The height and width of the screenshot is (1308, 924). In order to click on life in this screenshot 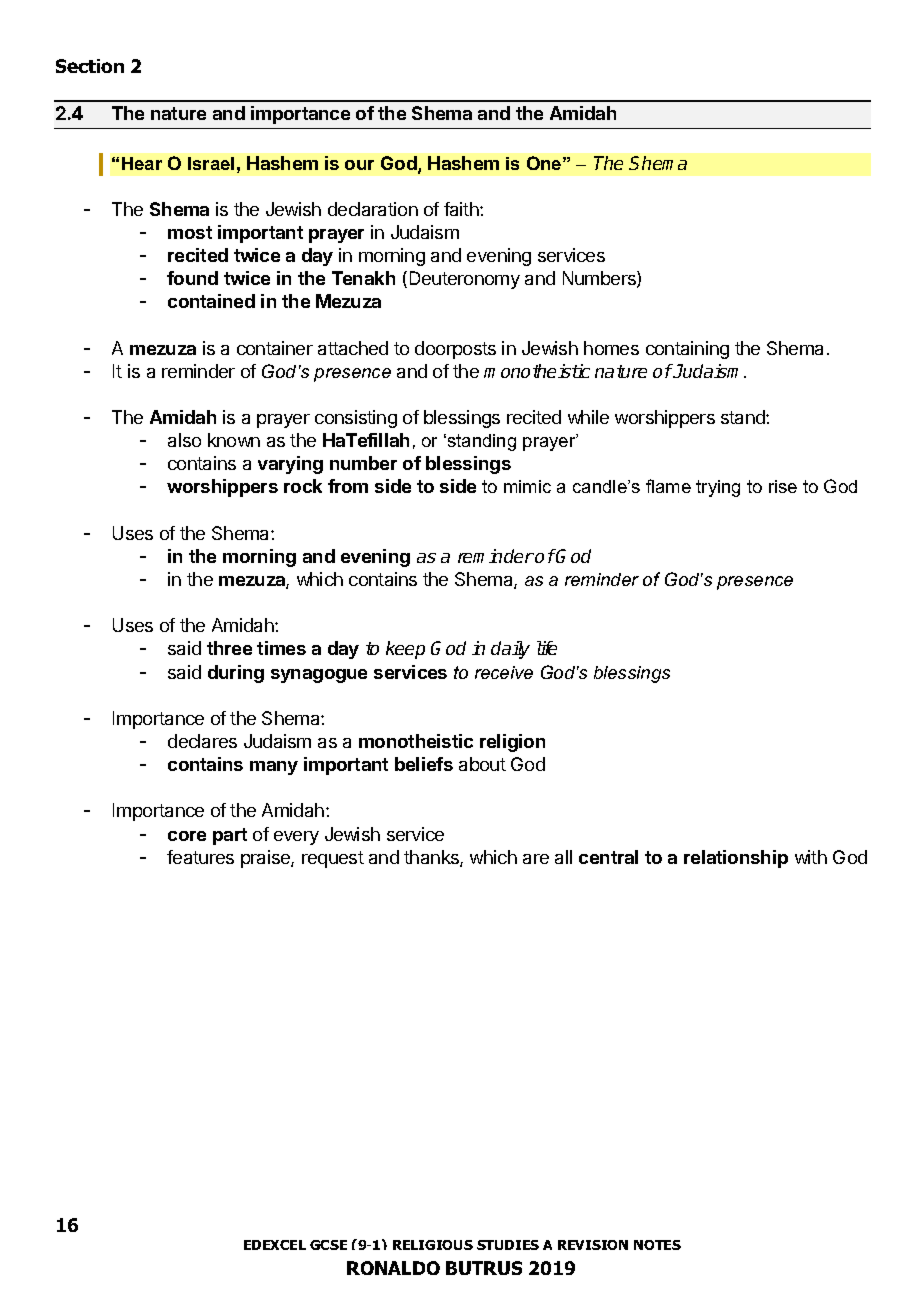, I will do `click(547, 648)`.
